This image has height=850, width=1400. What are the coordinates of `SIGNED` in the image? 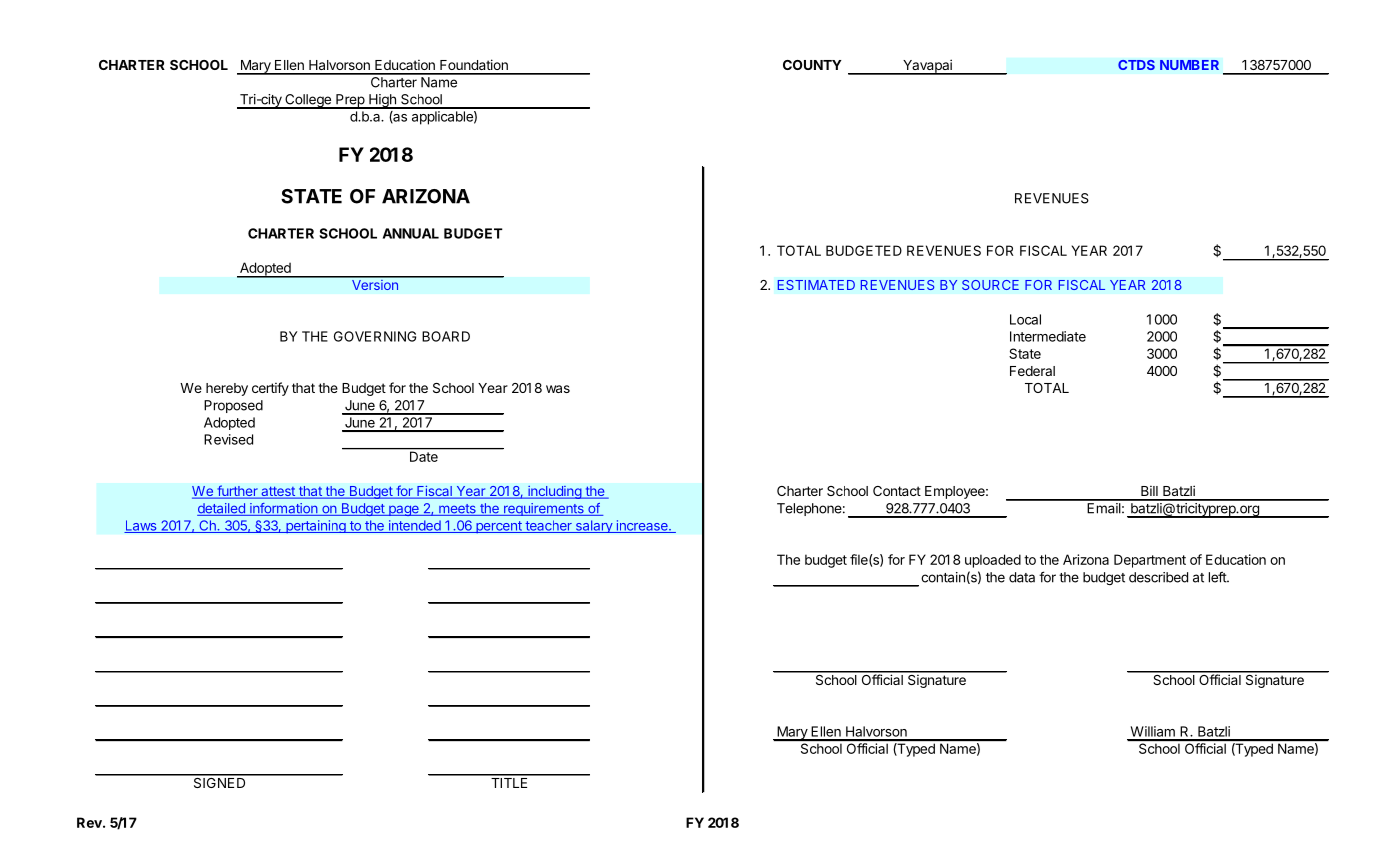 It's located at (219, 781).
